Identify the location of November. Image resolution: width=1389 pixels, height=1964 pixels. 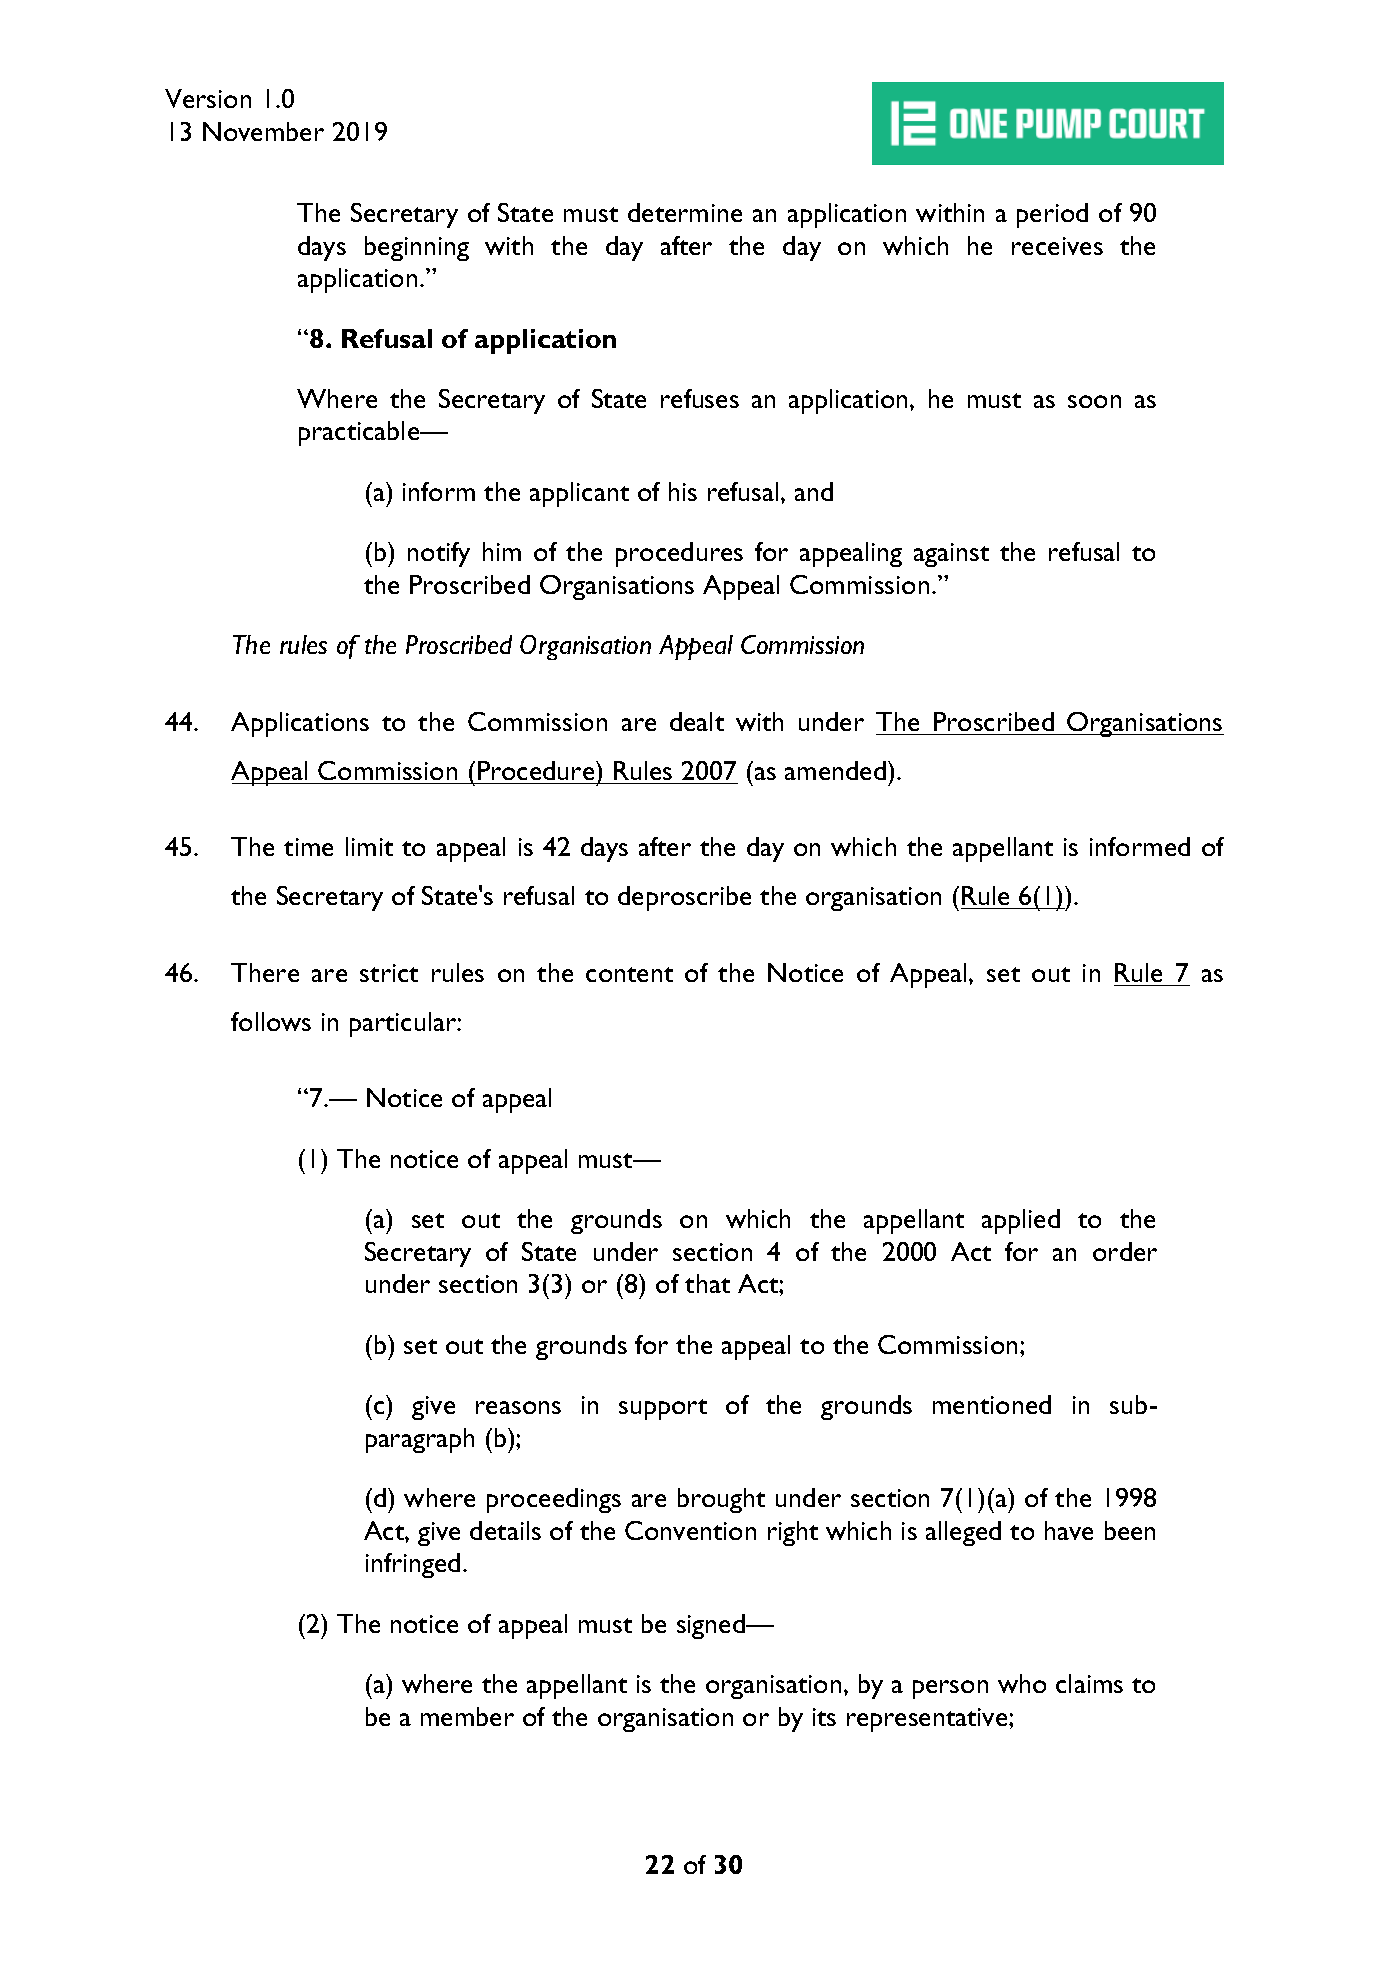
(263, 131).
